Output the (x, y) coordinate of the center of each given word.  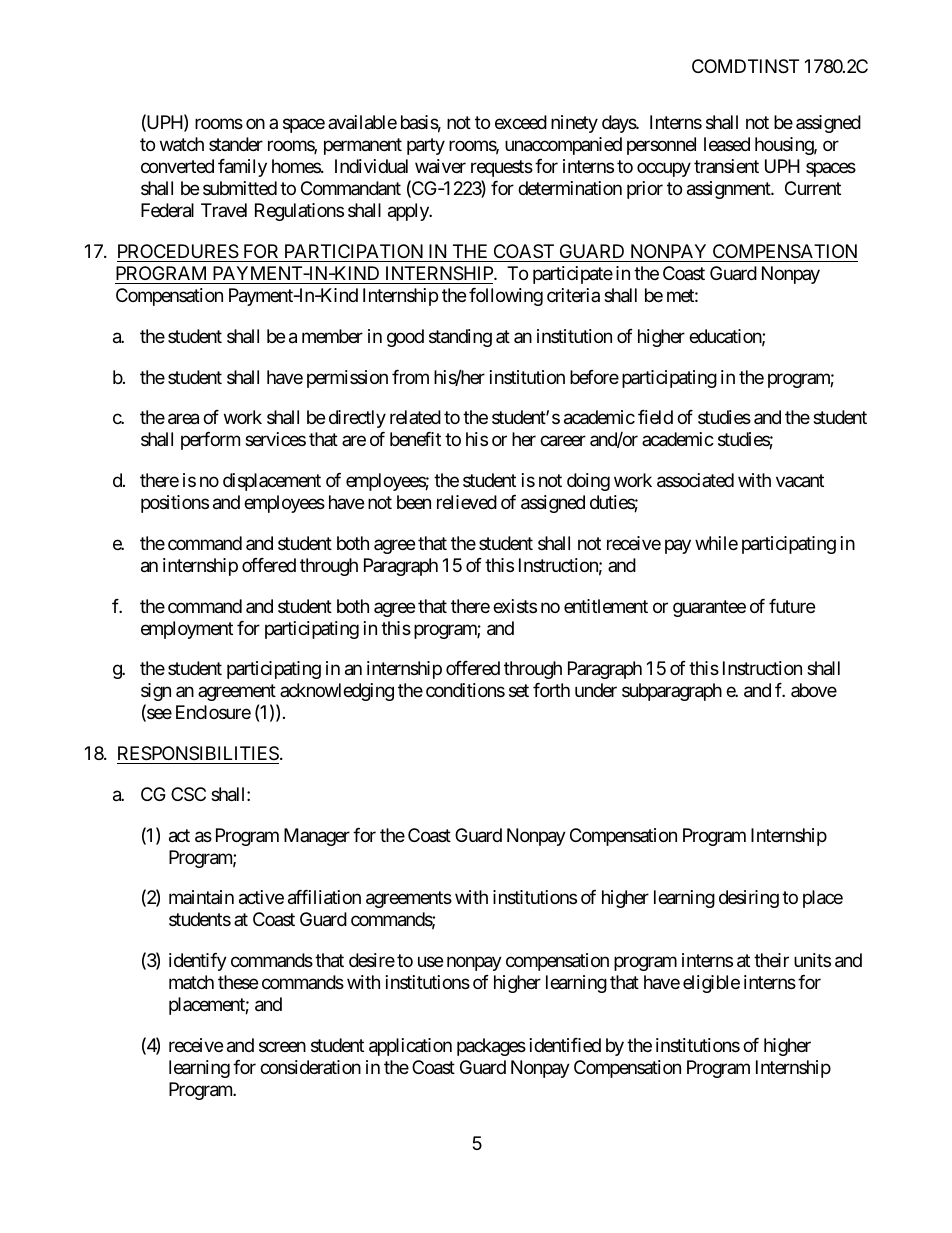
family (242, 168)
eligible (711, 984)
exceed (521, 122)
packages (491, 1047)
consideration (310, 1067)
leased (727, 144)
